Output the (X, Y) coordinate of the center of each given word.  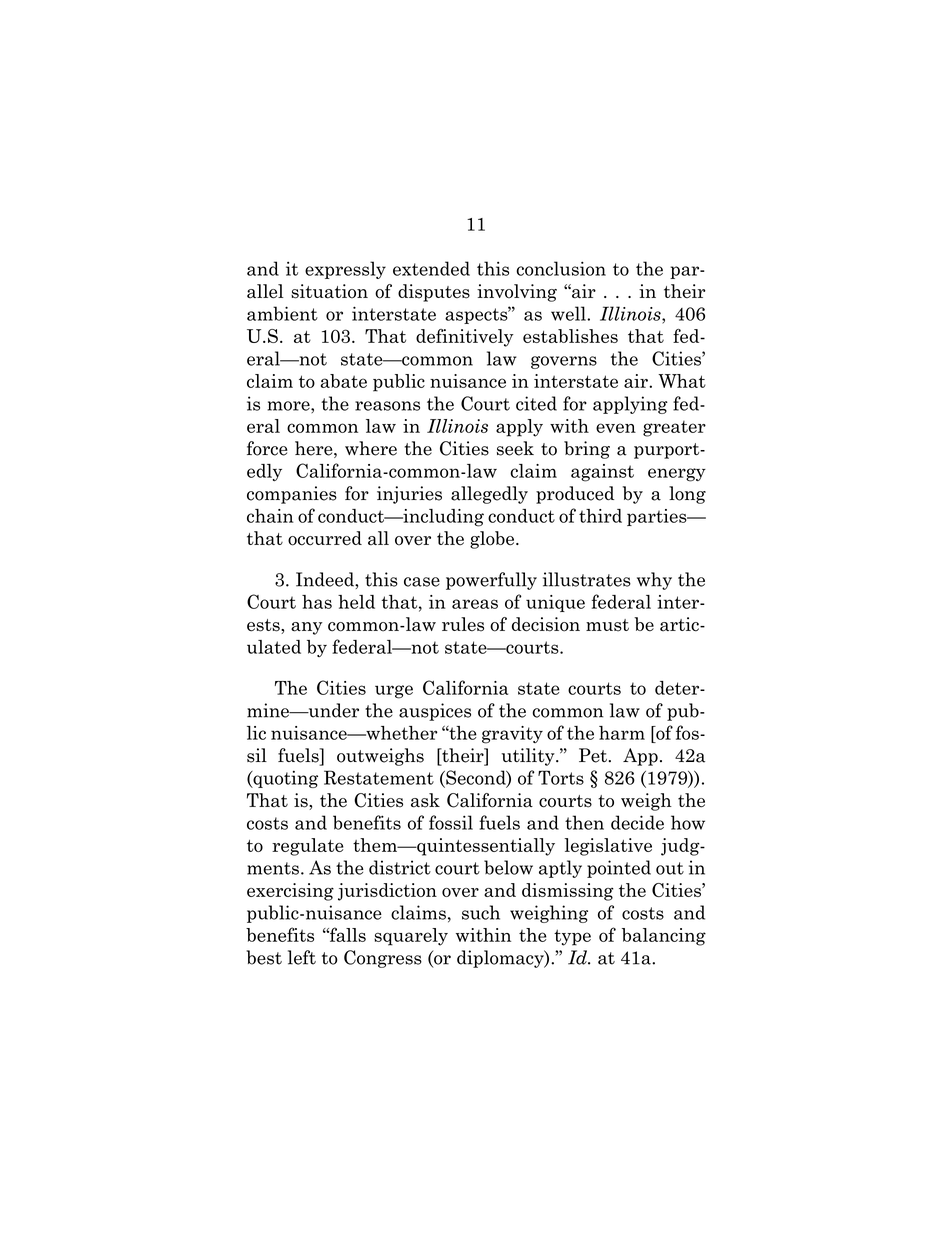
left (302, 957)
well (569, 313)
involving (517, 293)
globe (493, 540)
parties (658, 517)
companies (292, 495)
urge (394, 692)
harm (622, 733)
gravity (512, 735)
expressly (345, 270)
